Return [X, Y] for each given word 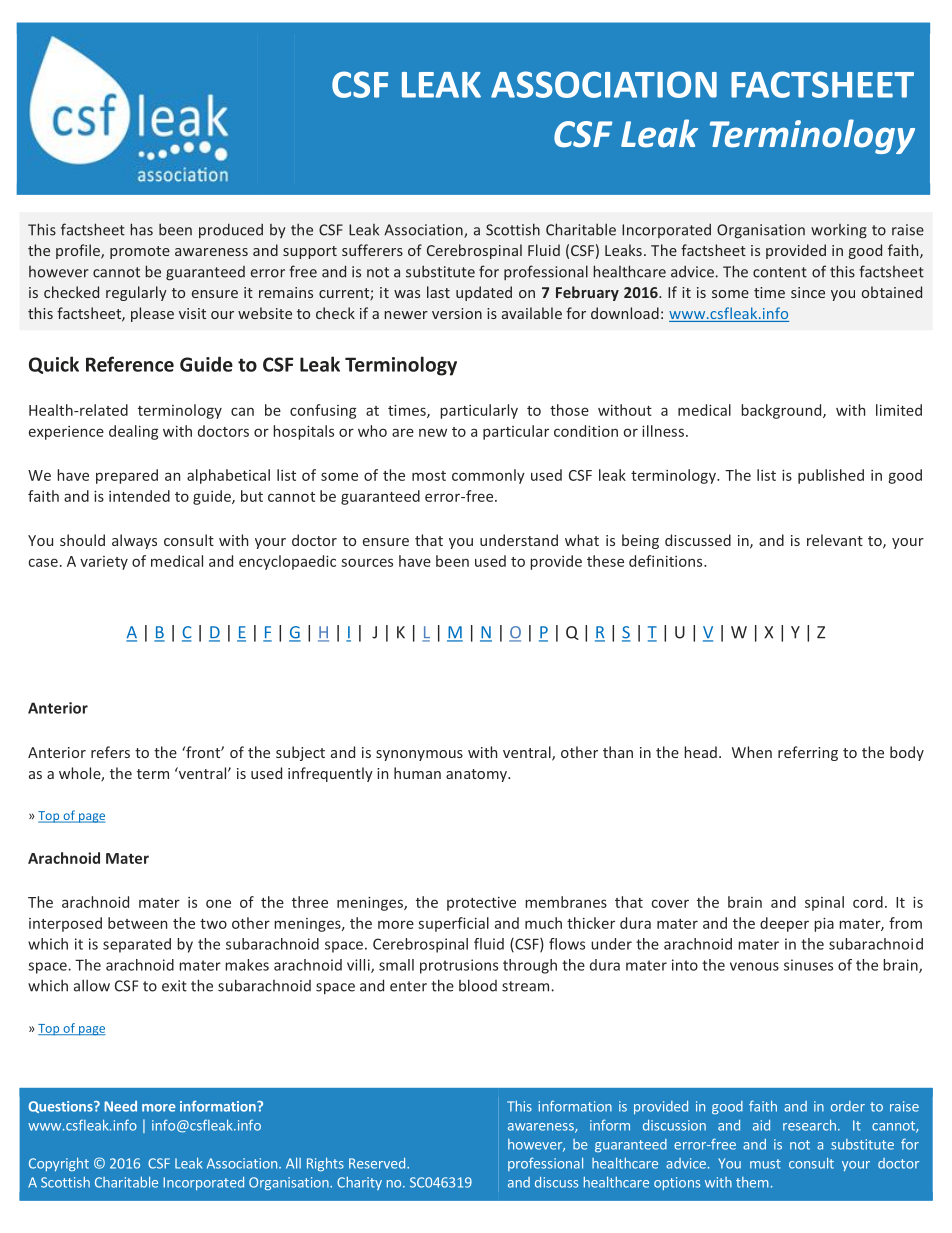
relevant [835, 540]
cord [868, 902]
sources [367, 562]
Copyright [59, 1164]
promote [140, 252]
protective [481, 904]
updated [484, 293]
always [134, 541]
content [780, 272]
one [218, 903]
